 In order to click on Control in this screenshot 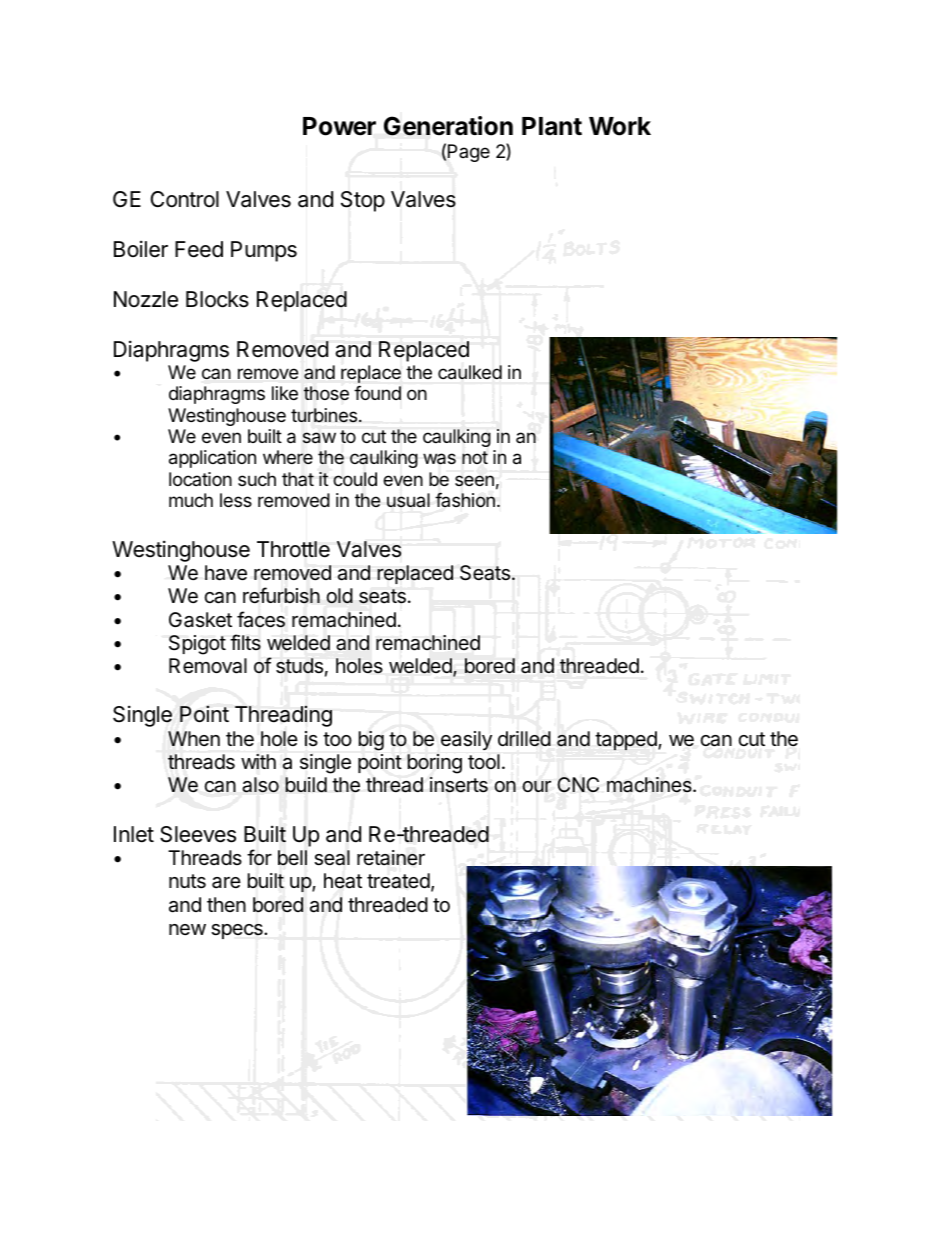, I will do `click(185, 199)`.
